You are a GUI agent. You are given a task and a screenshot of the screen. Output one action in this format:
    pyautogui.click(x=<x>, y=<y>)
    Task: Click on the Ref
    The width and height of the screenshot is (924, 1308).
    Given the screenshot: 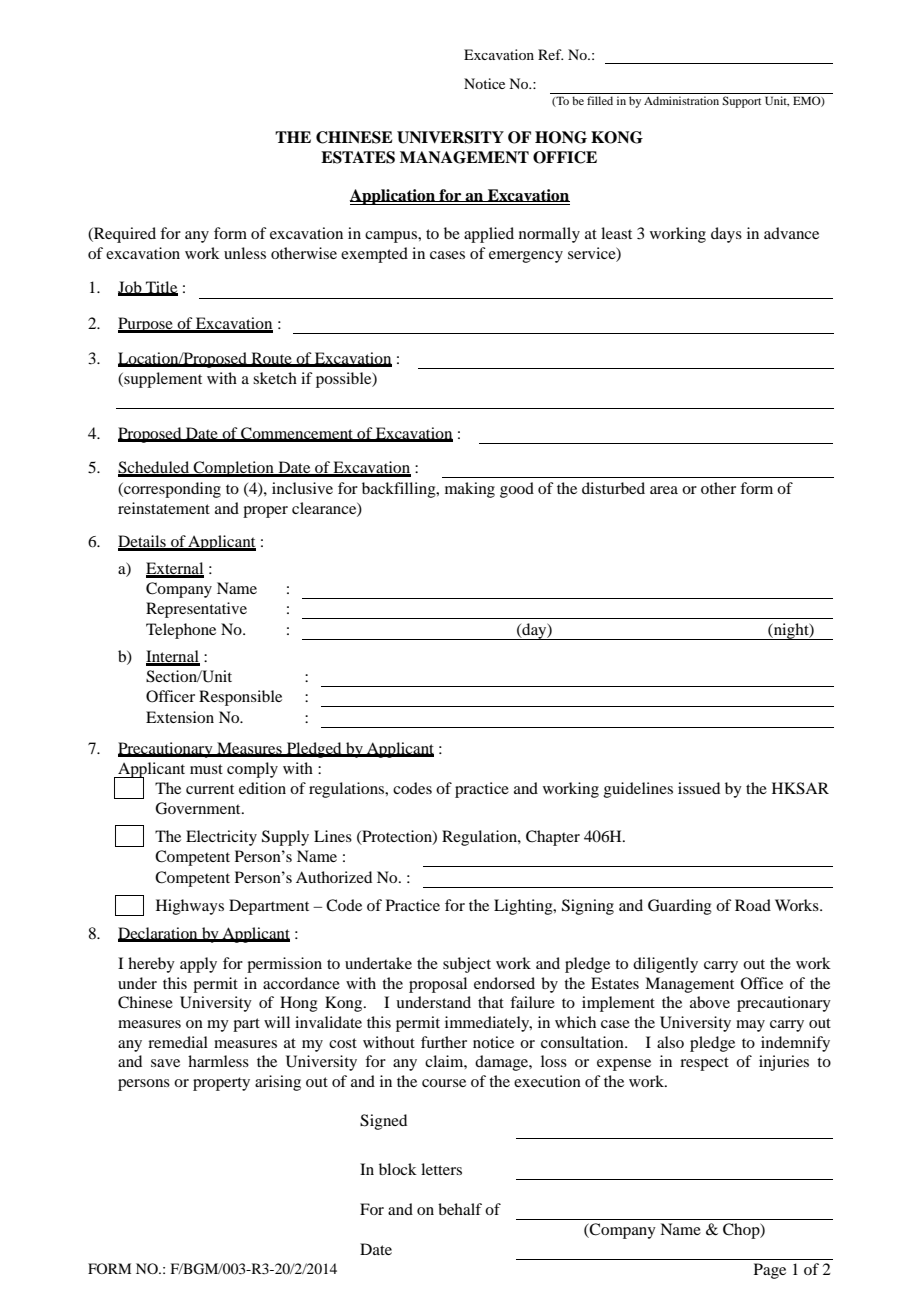 What is the action you would take?
    pyautogui.click(x=550, y=54)
